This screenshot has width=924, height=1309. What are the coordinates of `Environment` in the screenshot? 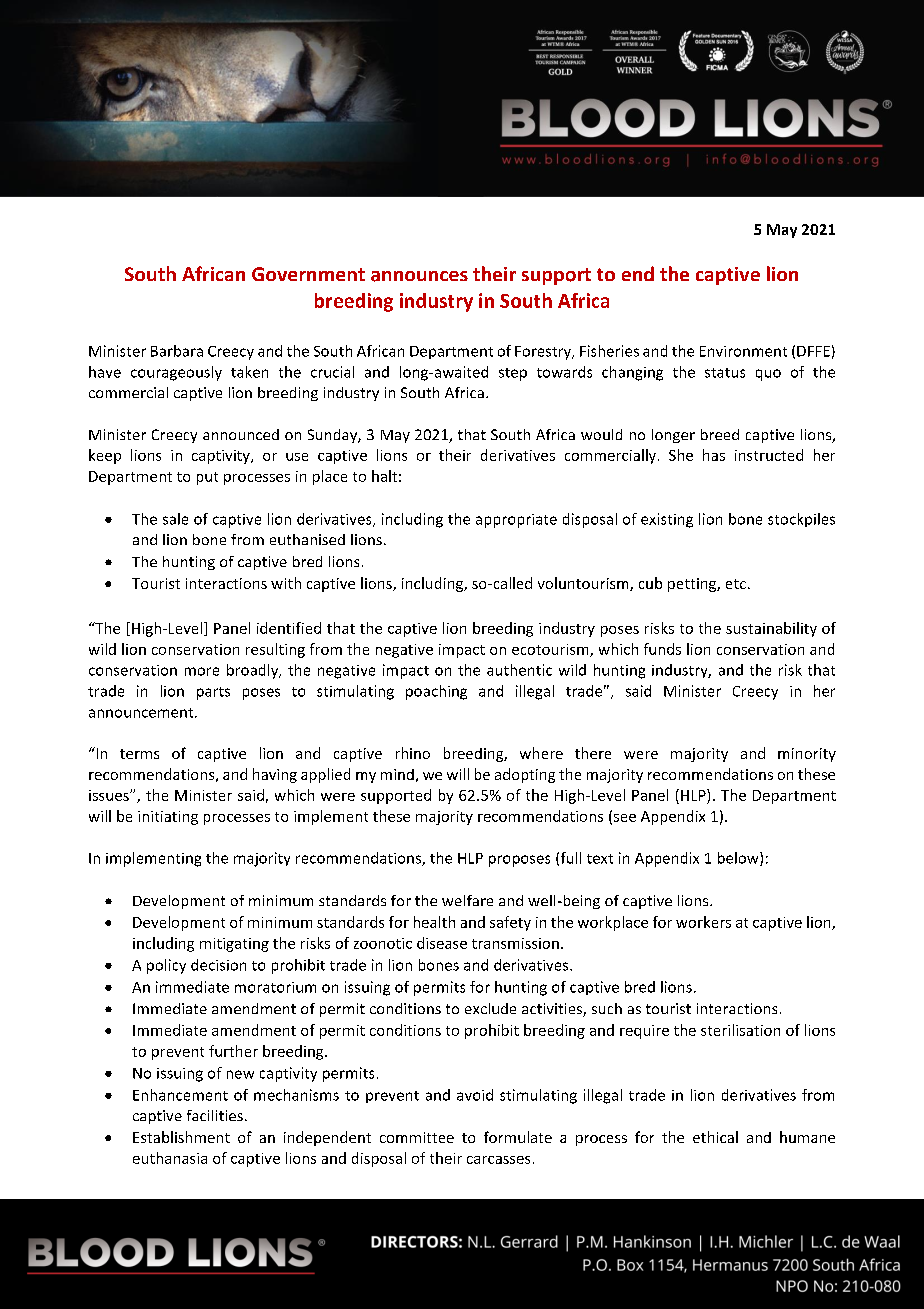 It's located at (743, 351).
